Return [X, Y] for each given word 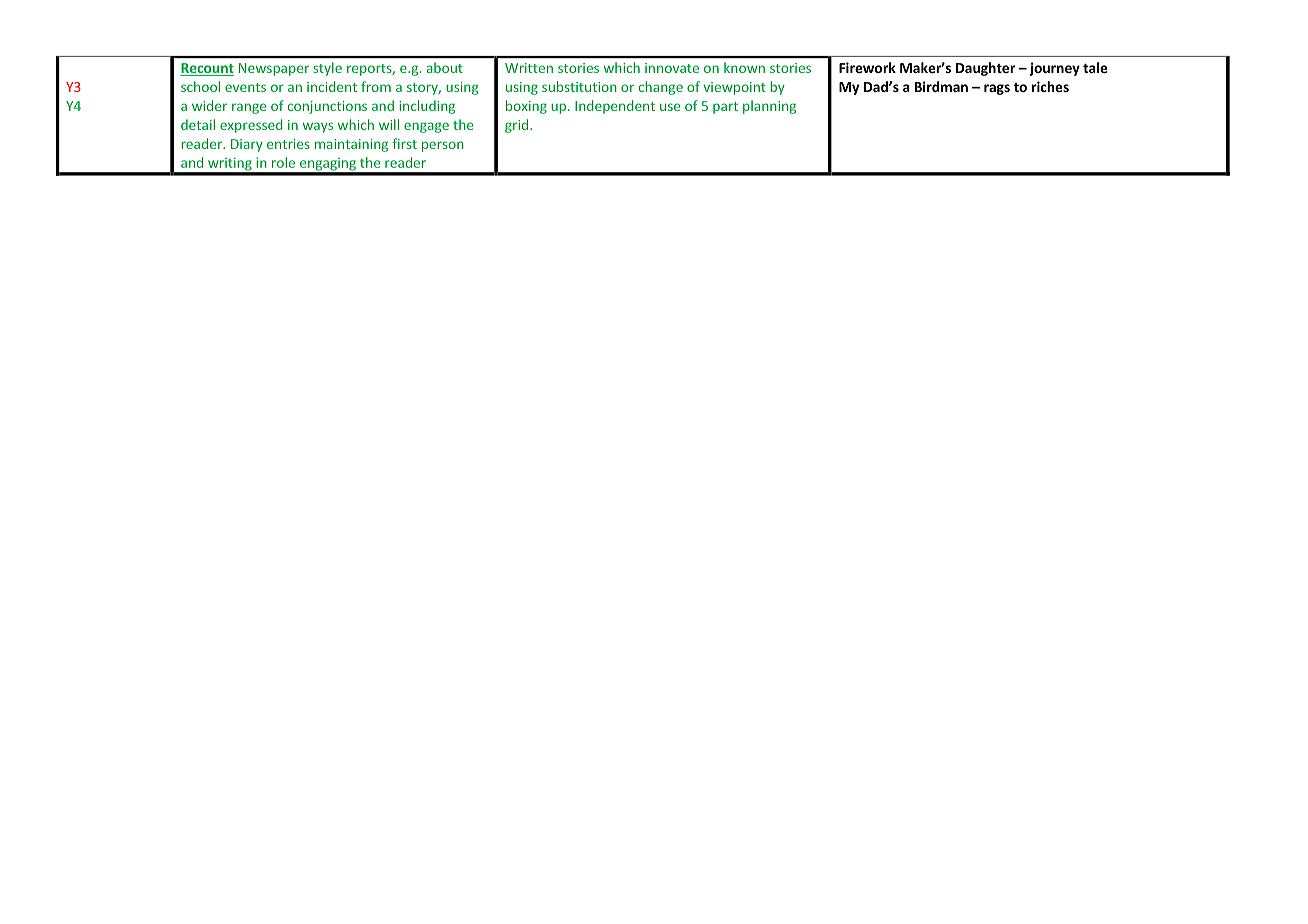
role [283, 162]
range [249, 108]
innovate [672, 68]
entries [288, 144]
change [660, 88]
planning [769, 107]
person [443, 146]
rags [997, 89]
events [245, 87]
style [327, 69]
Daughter [985, 69]
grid [518, 126]
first [404, 143]
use [670, 107]
